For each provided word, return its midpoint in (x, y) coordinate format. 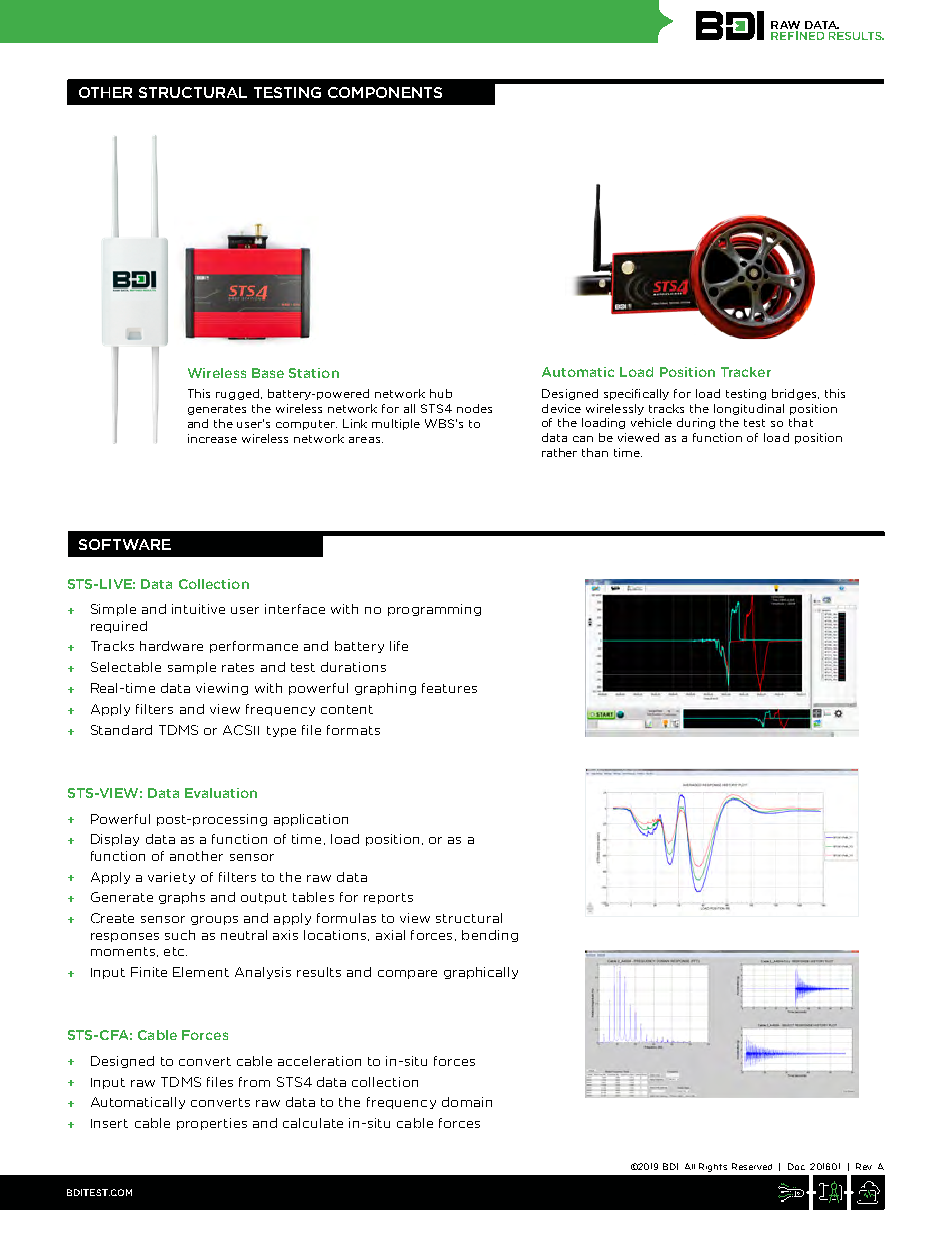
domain (467, 1102)
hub (441, 393)
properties (212, 1124)
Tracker (746, 372)
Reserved (752, 1166)
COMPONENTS (385, 92)
